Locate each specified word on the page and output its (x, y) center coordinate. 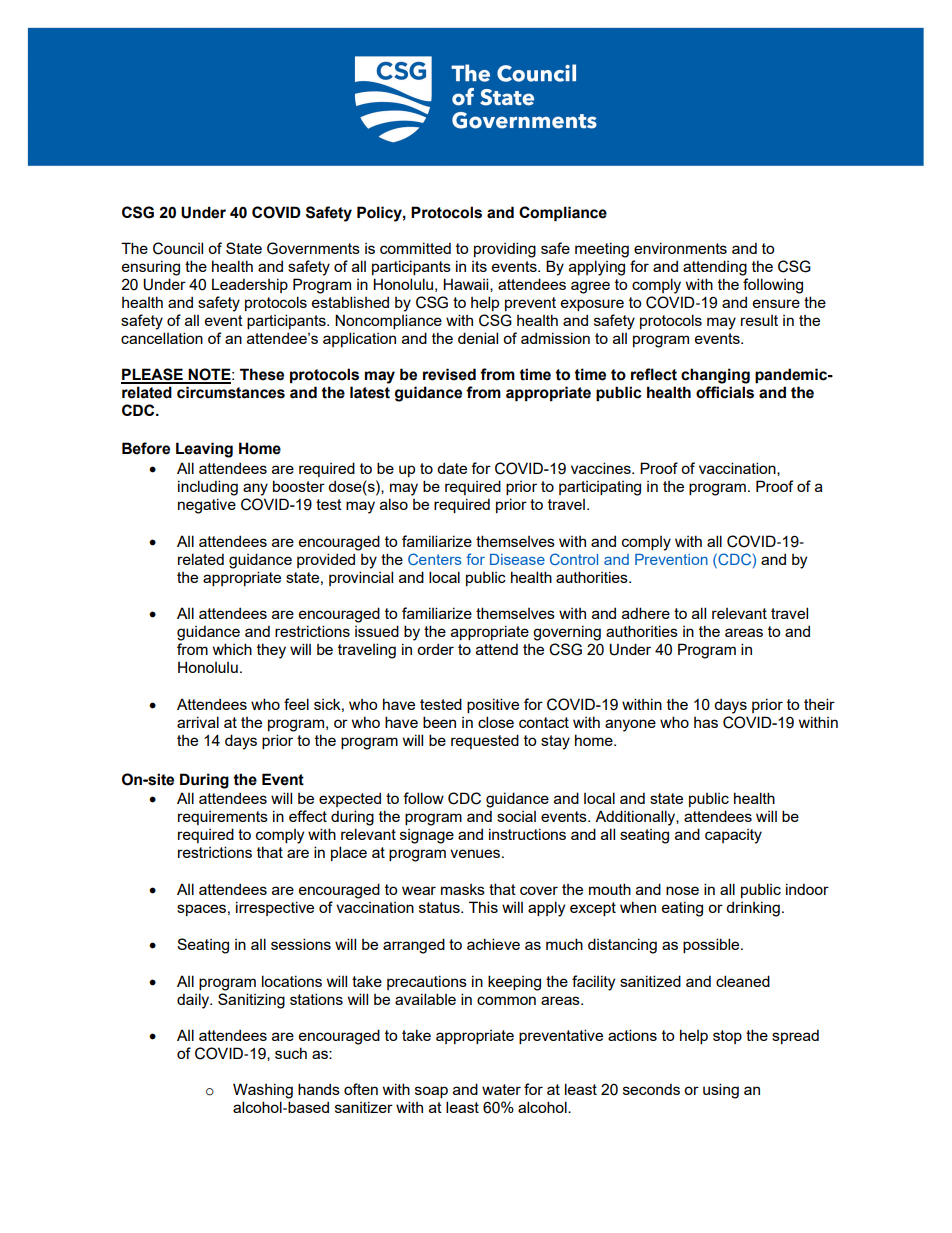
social (516, 816)
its (479, 266)
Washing (263, 1091)
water (501, 1089)
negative (207, 506)
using (721, 1091)
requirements (223, 818)
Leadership (250, 285)
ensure (776, 303)
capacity (733, 836)
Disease (517, 559)
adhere (646, 613)
